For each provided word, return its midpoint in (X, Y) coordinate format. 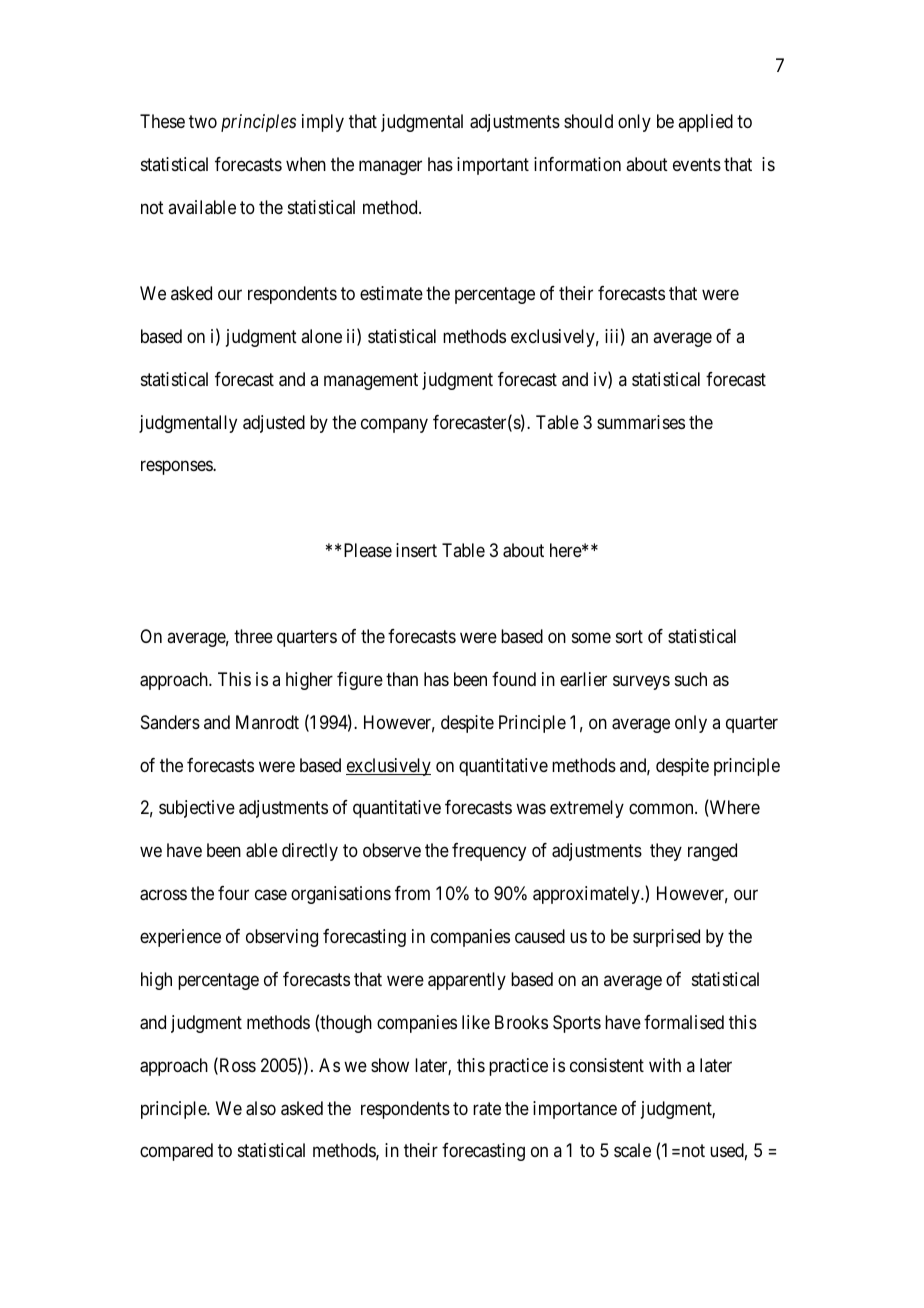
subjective (197, 809)
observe (392, 850)
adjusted (274, 424)
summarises (641, 422)
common (662, 809)
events (697, 165)
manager (390, 168)
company (394, 425)
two (203, 122)
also (261, 1108)
